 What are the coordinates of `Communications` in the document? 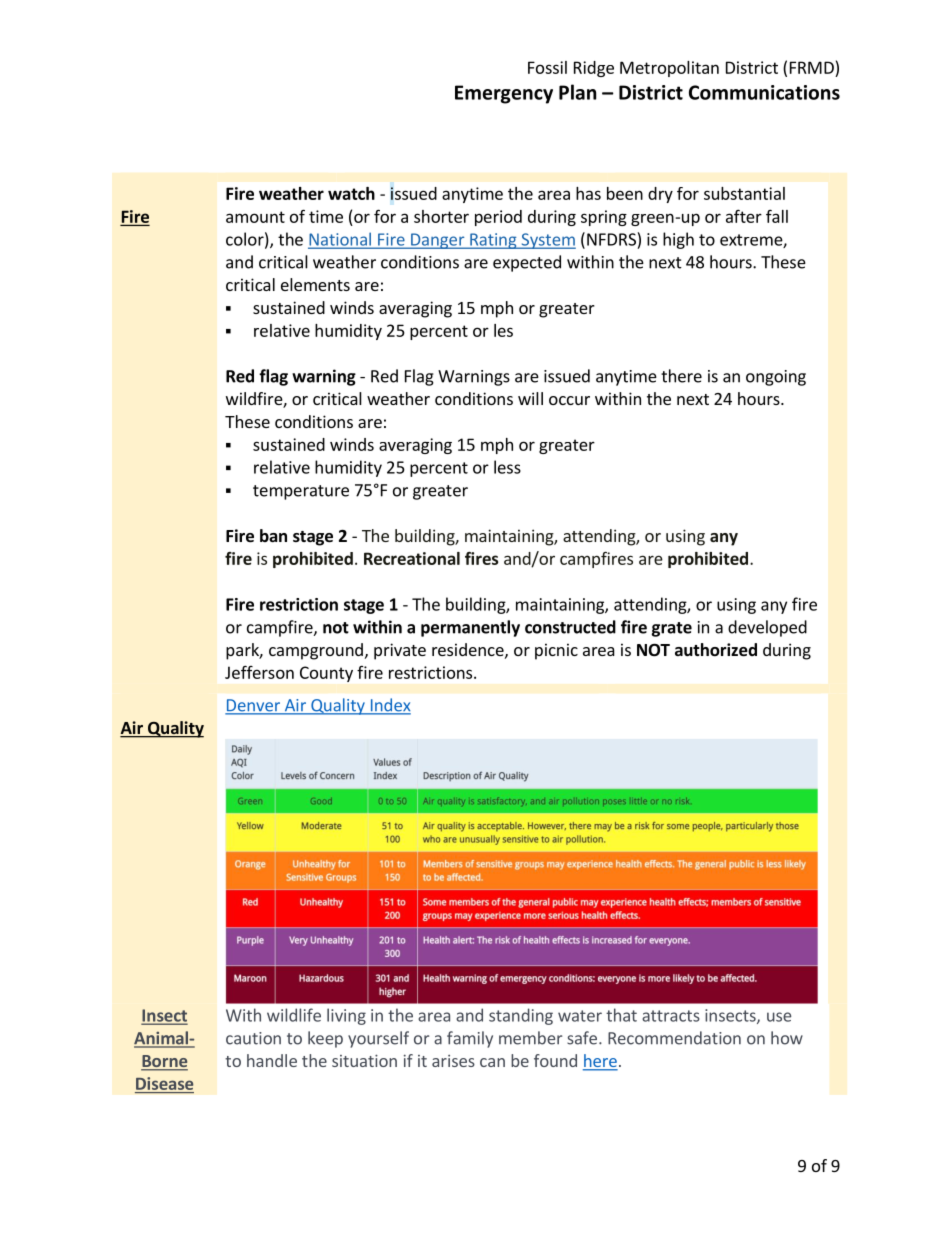 It's located at (764, 92).
